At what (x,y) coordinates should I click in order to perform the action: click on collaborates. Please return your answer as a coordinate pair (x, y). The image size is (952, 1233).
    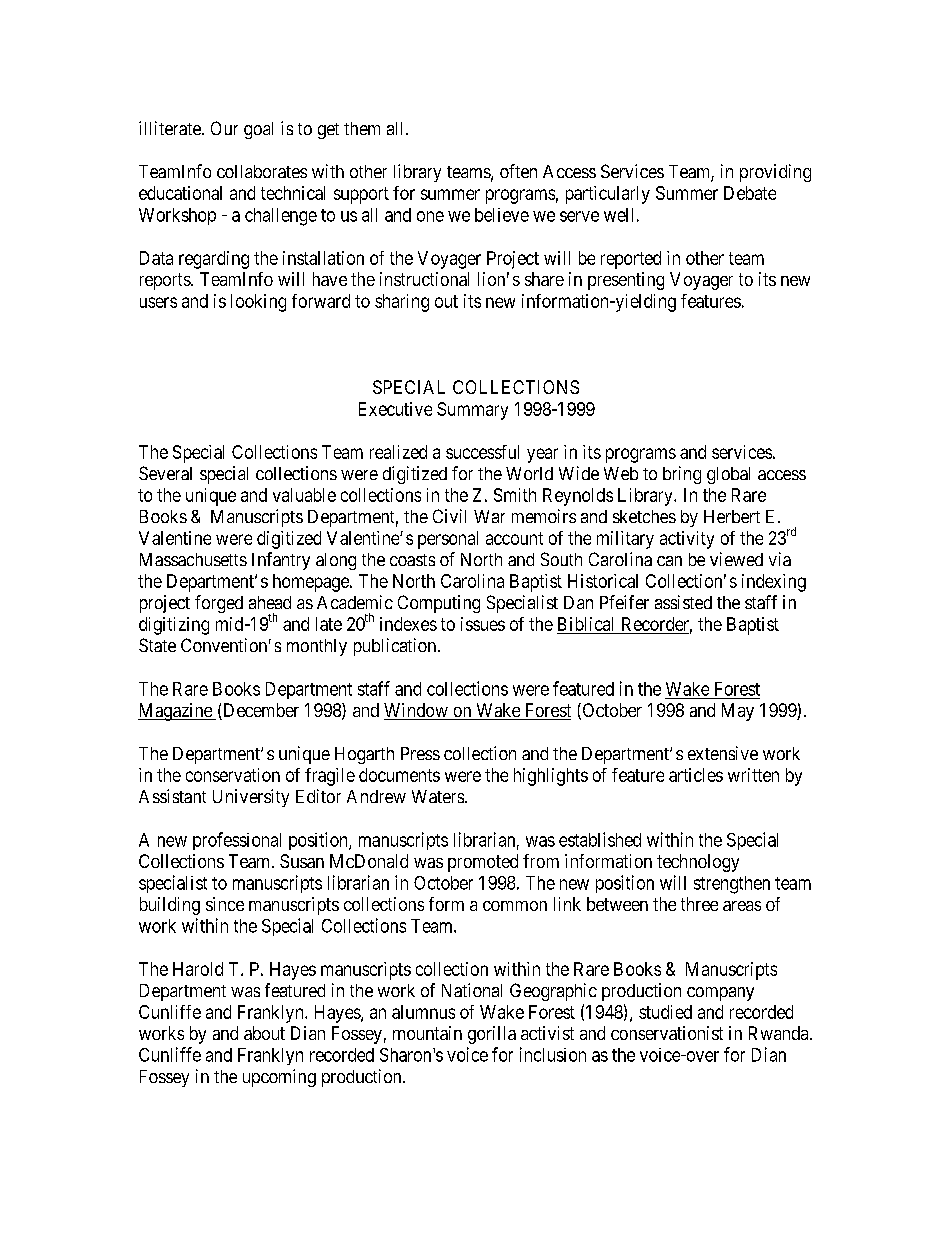
    Looking at the image, I should click on (262, 171).
